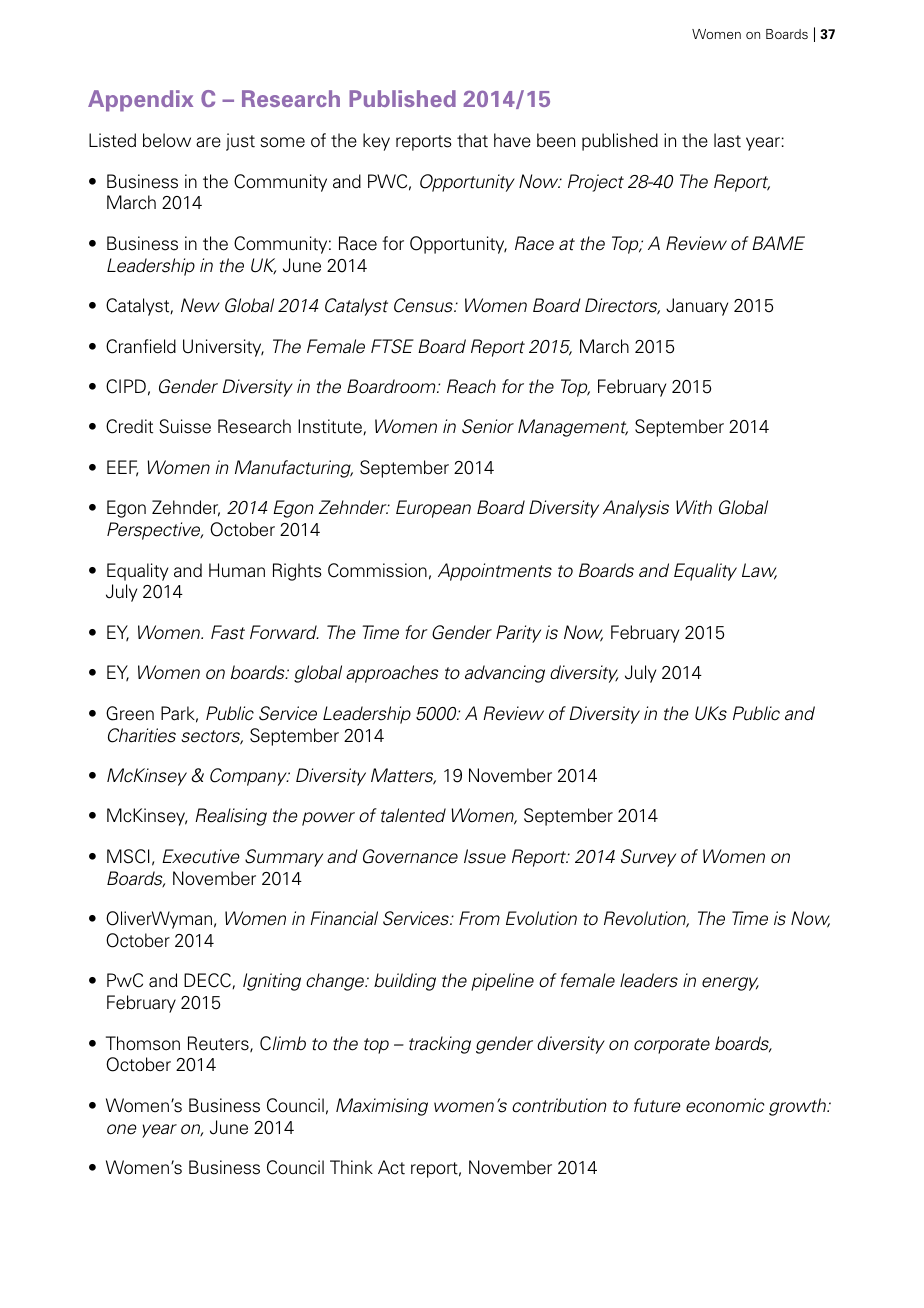 The width and height of the document is (924, 1308). I want to click on Law, so click(759, 571).
